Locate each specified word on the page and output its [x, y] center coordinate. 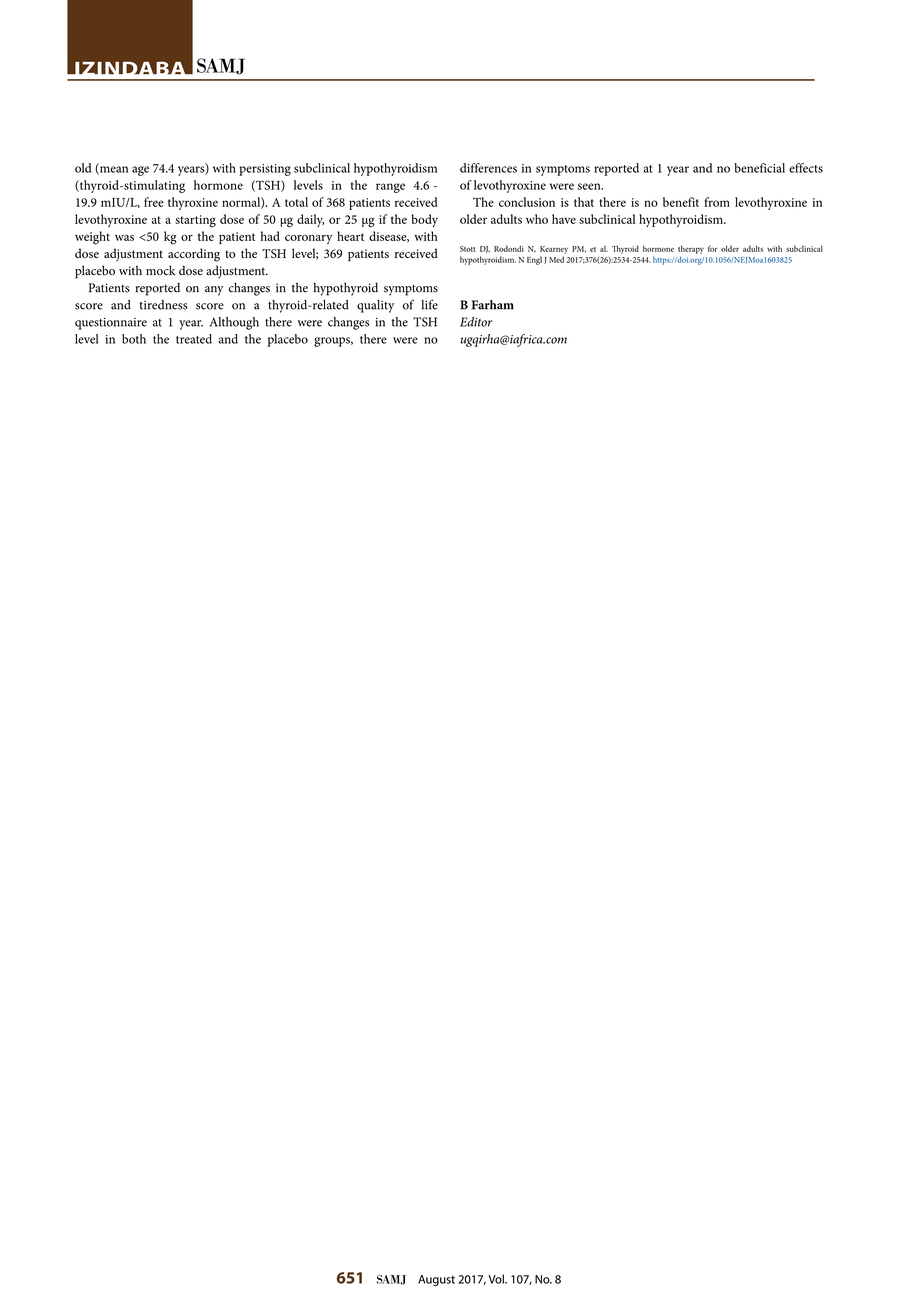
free [154, 202]
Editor [476, 322]
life [429, 304]
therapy [691, 249]
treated [194, 339]
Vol [497, 1279]
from [717, 202]
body [425, 220]
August [436, 1280]
